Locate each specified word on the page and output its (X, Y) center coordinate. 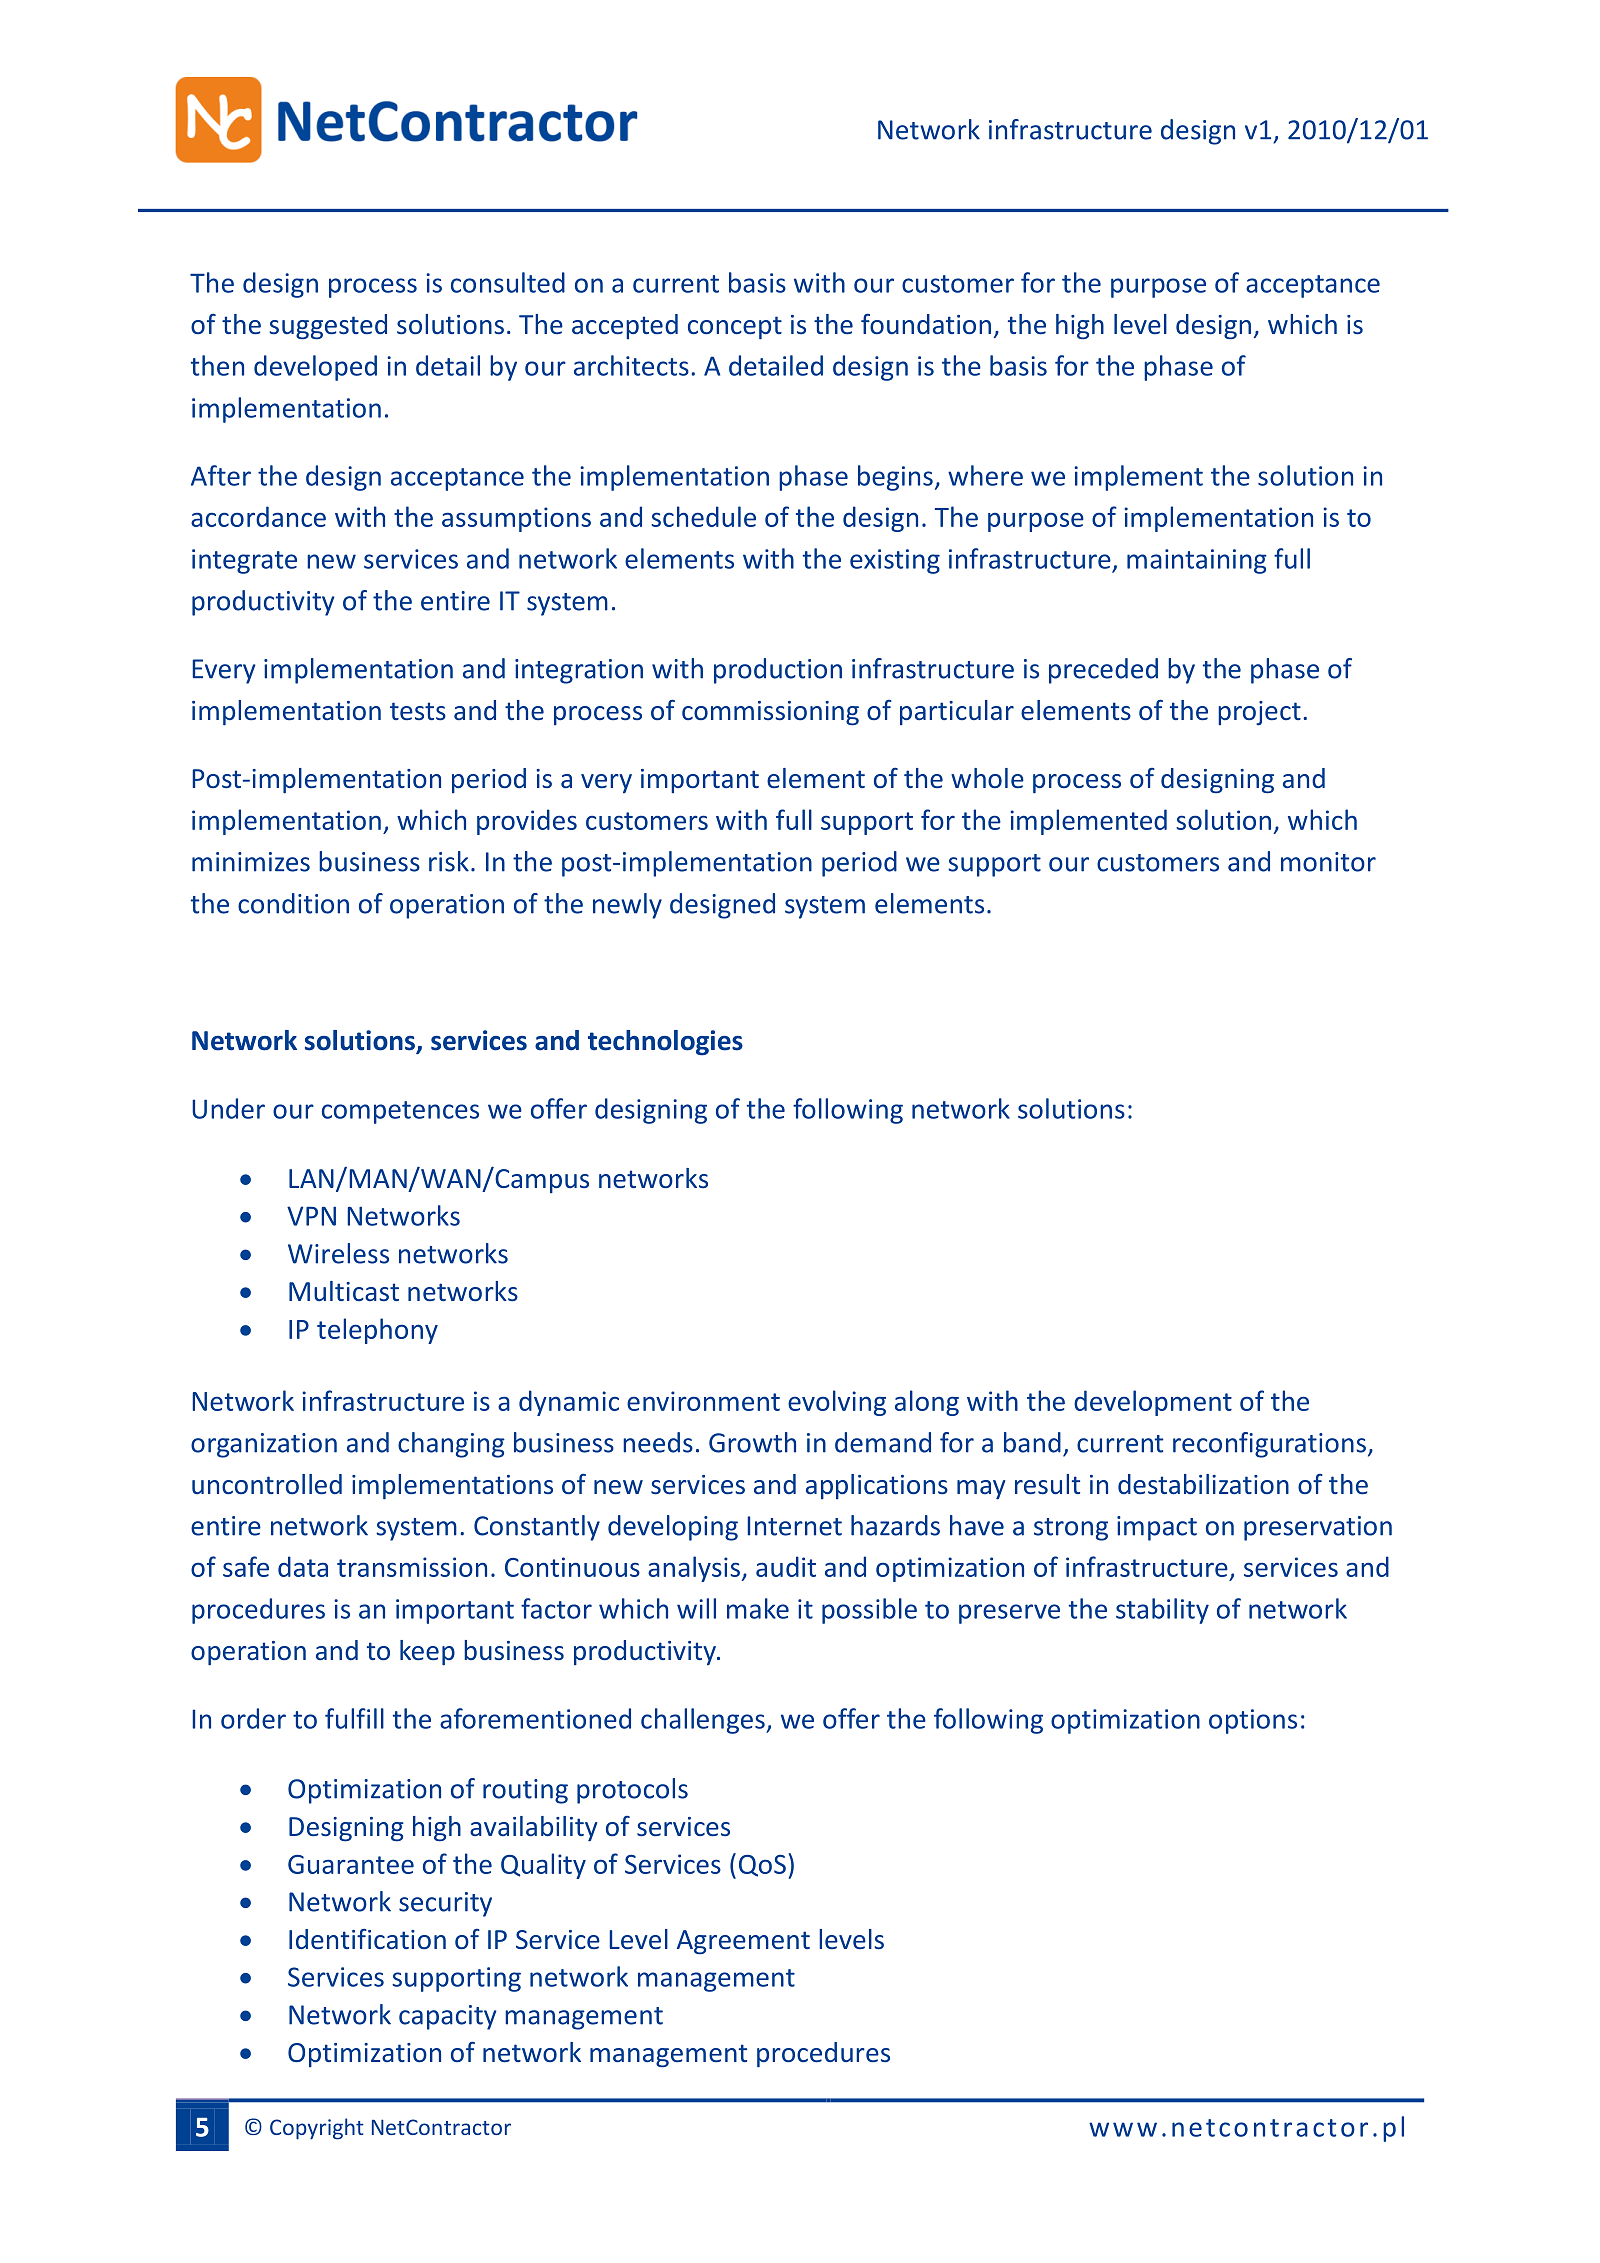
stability (1162, 1611)
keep (427, 1653)
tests (418, 711)
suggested (328, 327)
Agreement (743, 1942)
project (1259, 713)
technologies (665, 1043)
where (985, 475)
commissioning (770, 713)
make (758, 1608)
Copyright (317, 2129)
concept (735, 328)
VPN (311, 1216)
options (1253, 1721)
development (1153, 1403)
